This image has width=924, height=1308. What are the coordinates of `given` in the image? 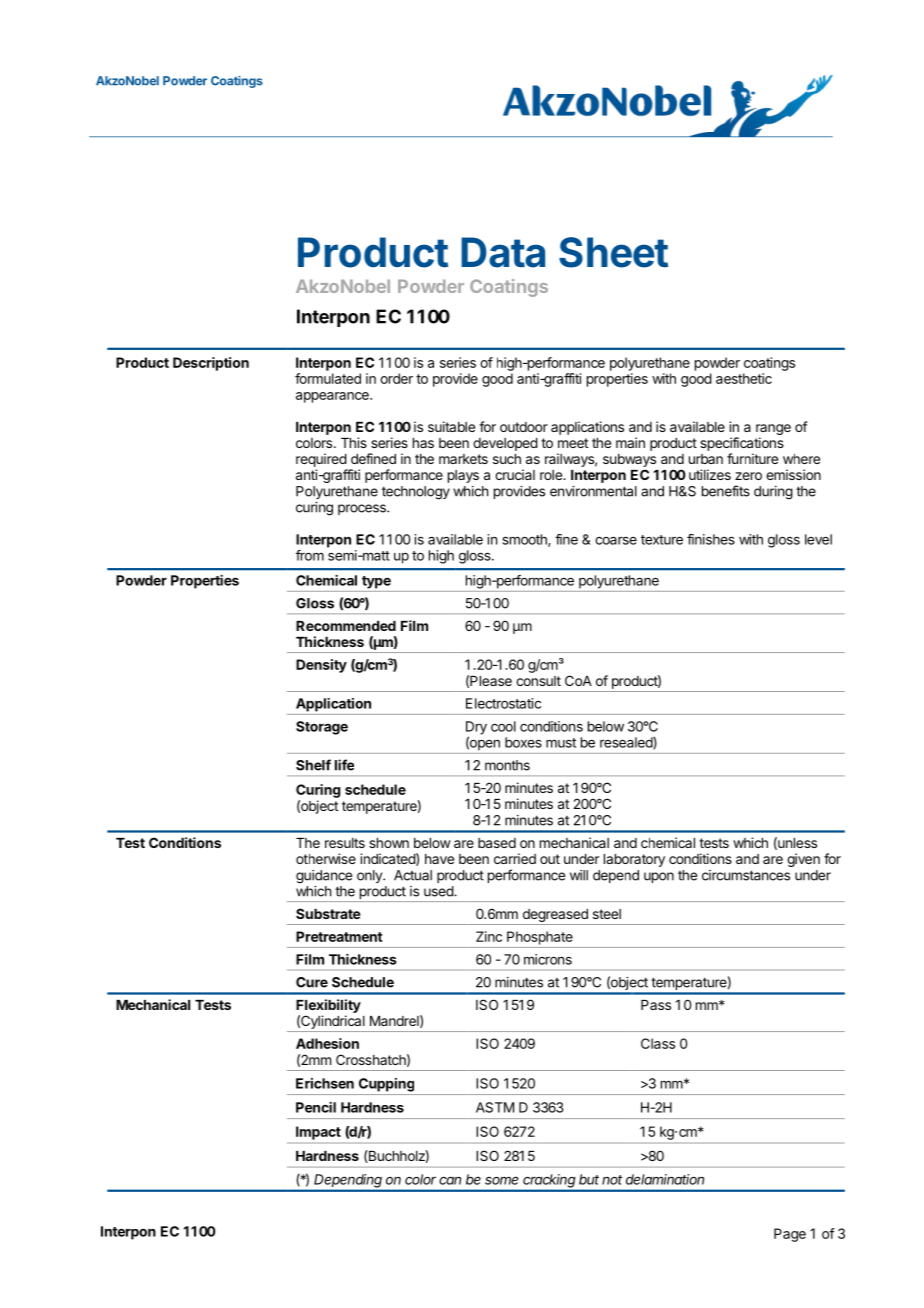 It's located at (803, 860).
